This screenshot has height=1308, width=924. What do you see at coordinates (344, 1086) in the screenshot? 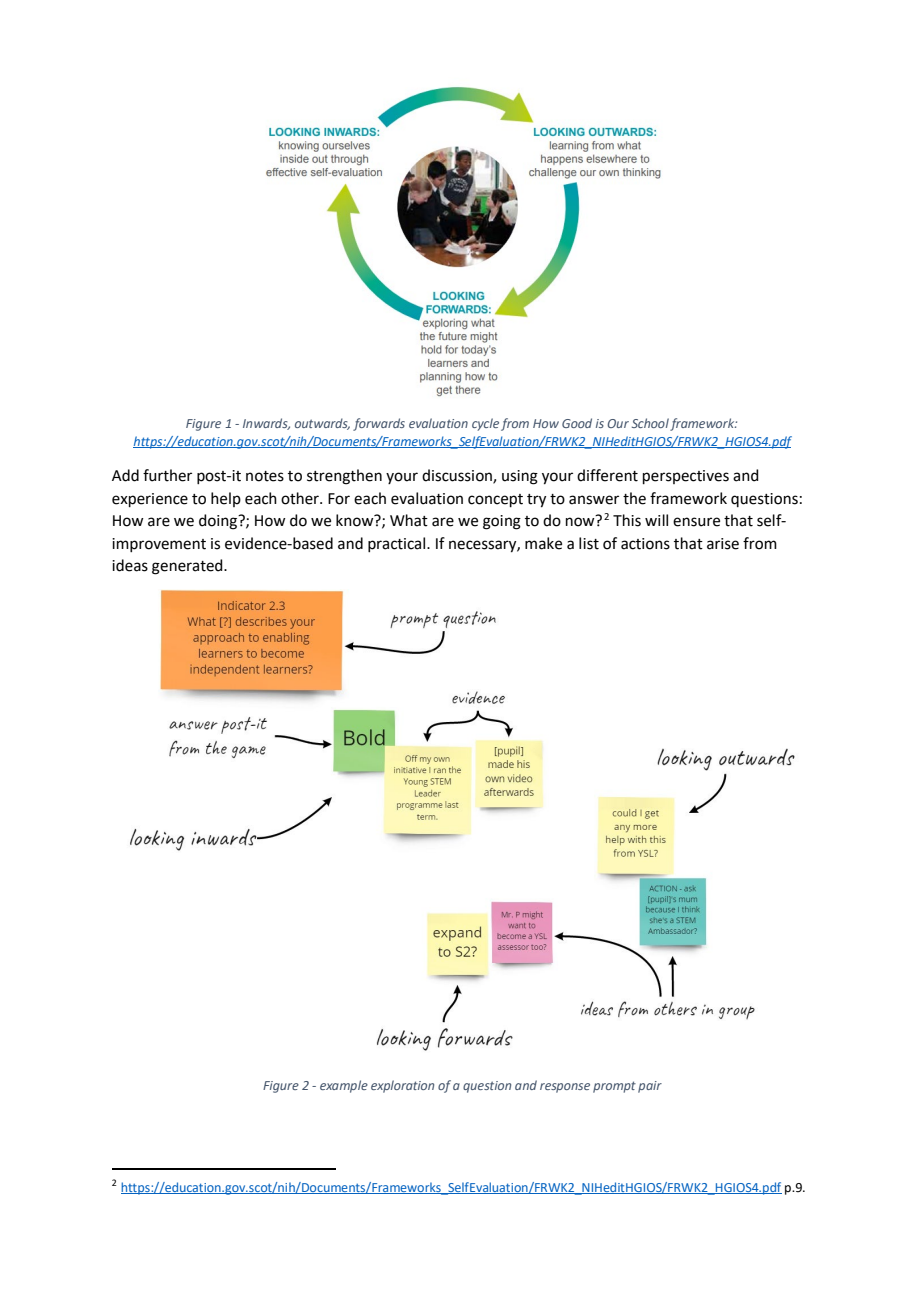
I see `example` at bounding box center [344, 1086].
